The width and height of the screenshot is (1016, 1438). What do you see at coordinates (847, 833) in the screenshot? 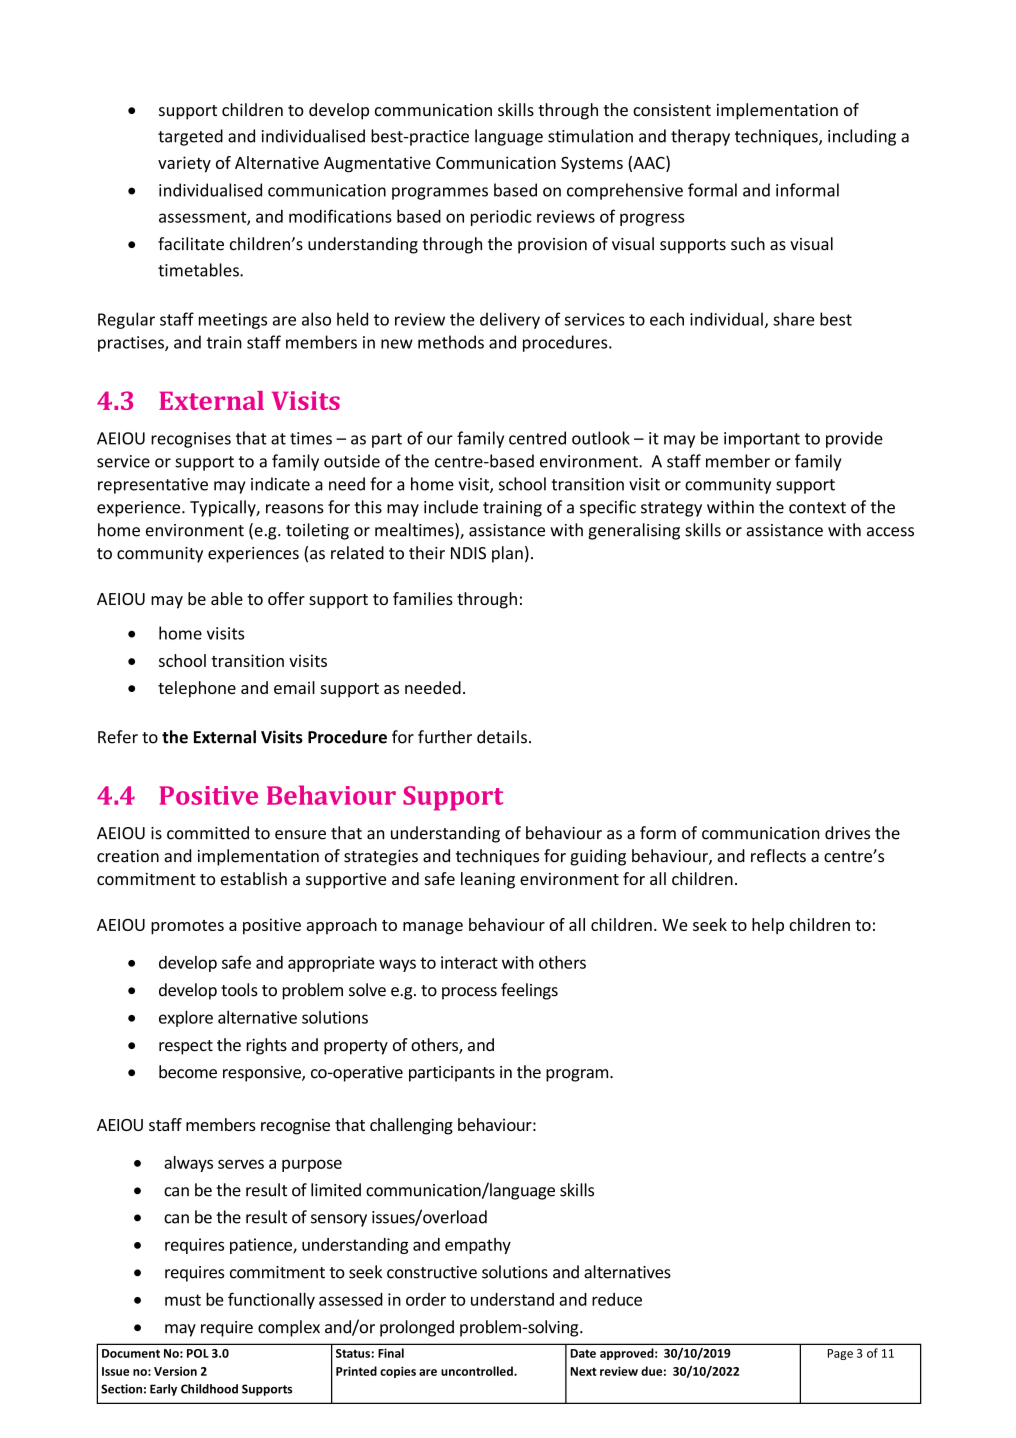
I see `drives` at bounding box center [847, 833].
